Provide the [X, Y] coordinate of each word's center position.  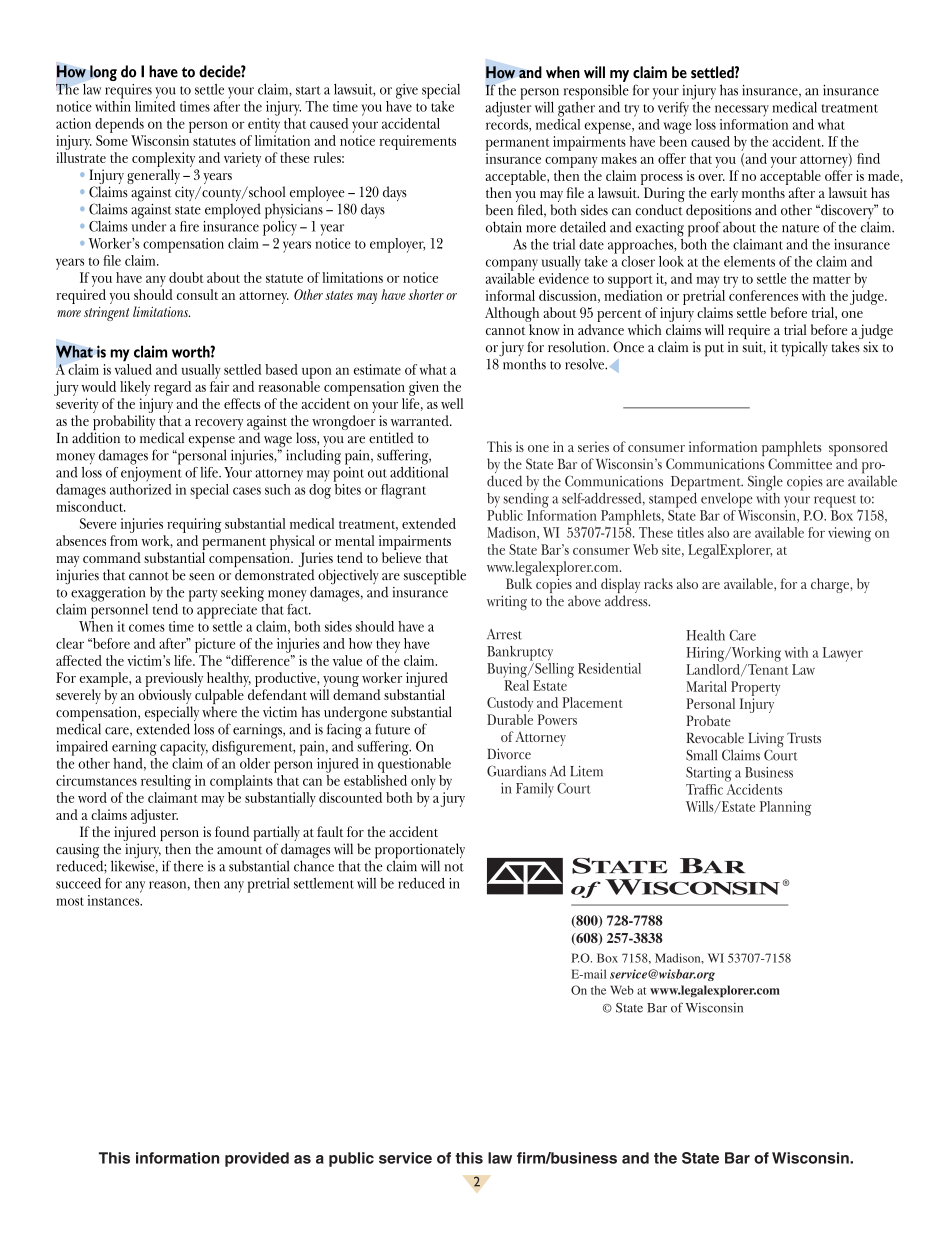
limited [155, 105]
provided [257, 1159]
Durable [510, 719]
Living [766, 741]
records [508, 124]
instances [115, 900]
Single [765, 483]
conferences [763, 295]
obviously [165, 698]
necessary [742, 111]
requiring [194, 525]
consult [197, 294]
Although [512, 314]
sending [526, 499]
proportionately [420, 852]
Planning [786, 808]
